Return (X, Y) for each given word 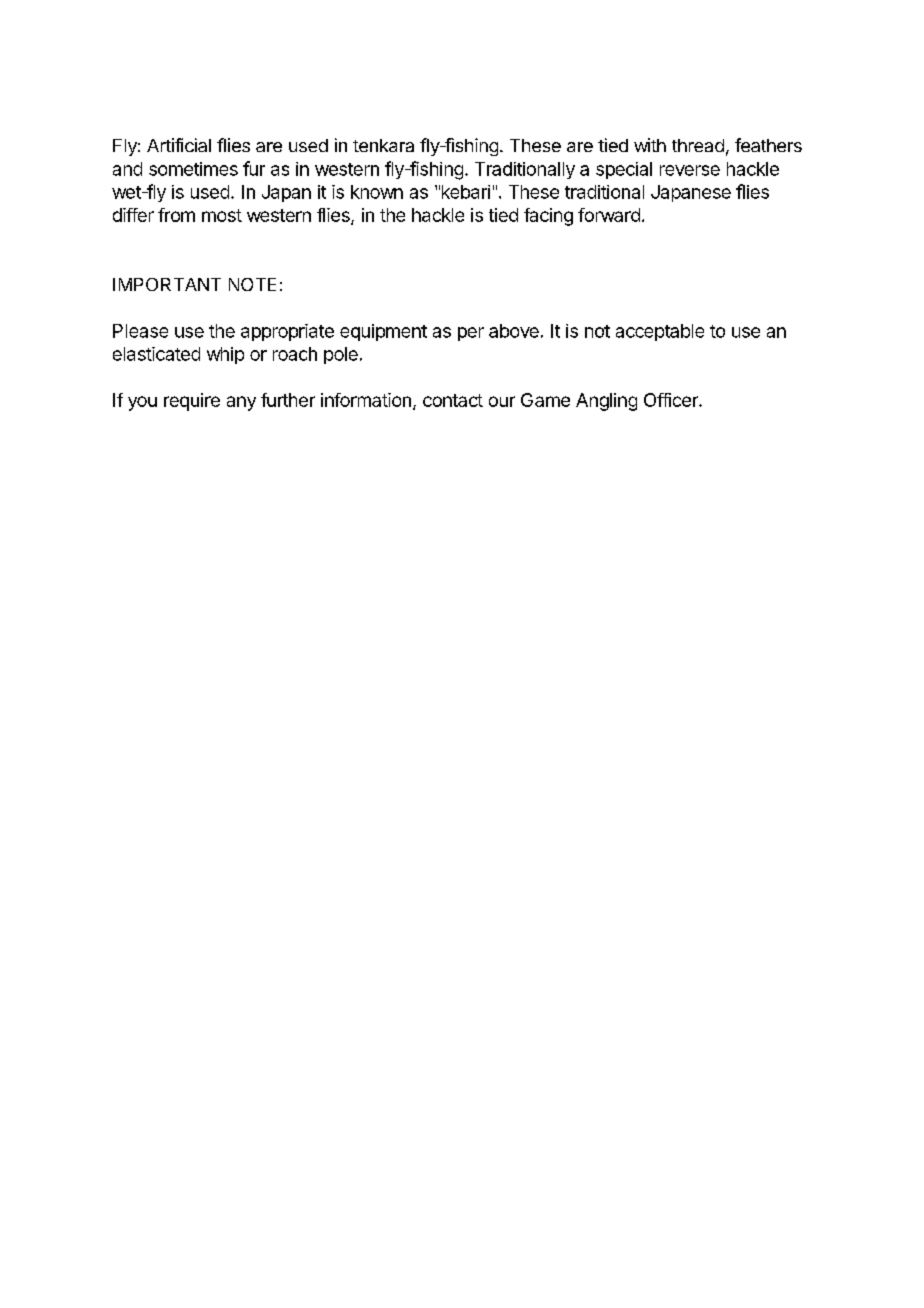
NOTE (252, 284)
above (514, 331)
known (377, 192)
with (650, 145)
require (192, 402)
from (176, 215)
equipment (383, 332)
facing (548, 217)
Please (140, 331)
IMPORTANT (167, 284)
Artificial (179, 145)
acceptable (660, 332)
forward (609, 215)
